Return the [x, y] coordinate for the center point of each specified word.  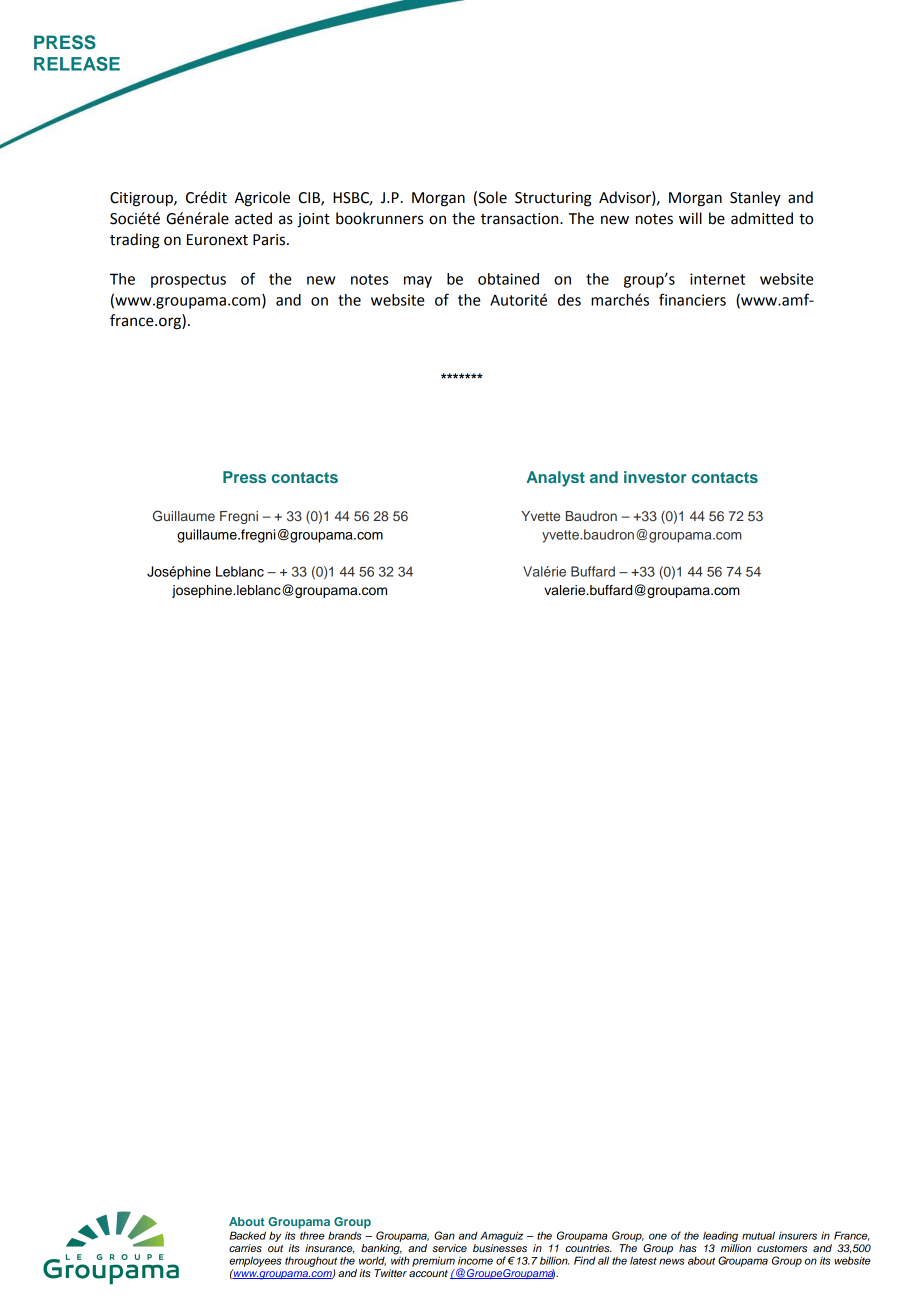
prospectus [188, 281]
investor [655, 477]
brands [344, 1235]
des [569, 300]
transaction [521, 219]
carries [245, 1248]
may [418, 282]
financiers [692, 299]
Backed [248, 1235]
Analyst [555, 479]
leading [720, 1236]
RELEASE [77, 64]
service [449, 1248]
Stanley [755, 199]
